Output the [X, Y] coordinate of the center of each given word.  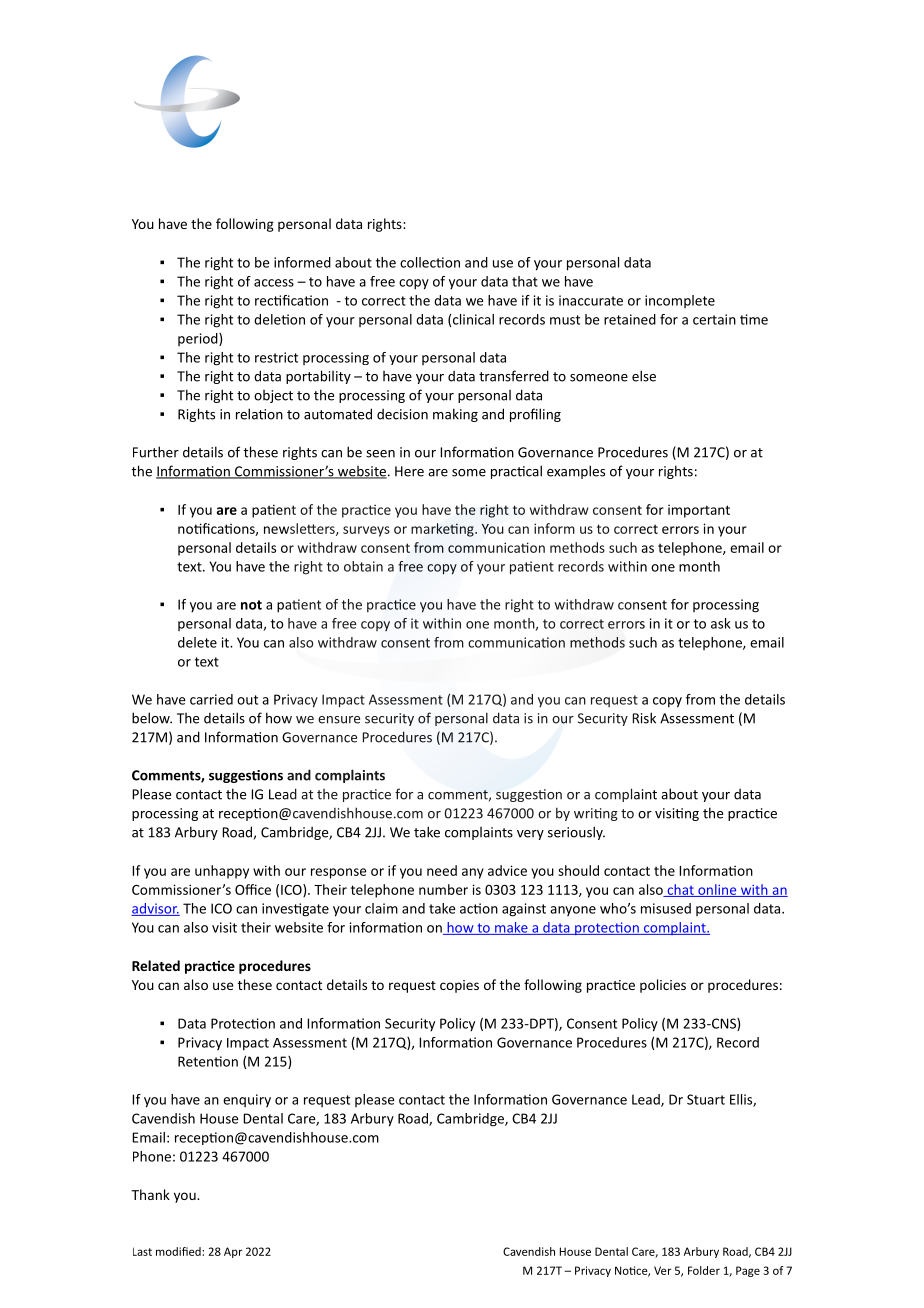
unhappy [222, 872]
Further [156, 452]
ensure [339, 720]
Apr [233, 1252]
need [442, 870]
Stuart [706, 1099]
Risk [644, 718]
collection [430, 262]
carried [211, 699]
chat [680, 890]
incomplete [680, 301]
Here [409, 471]
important [699, 511]
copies [459, 986]
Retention [208, 1061]
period [199, 339]
